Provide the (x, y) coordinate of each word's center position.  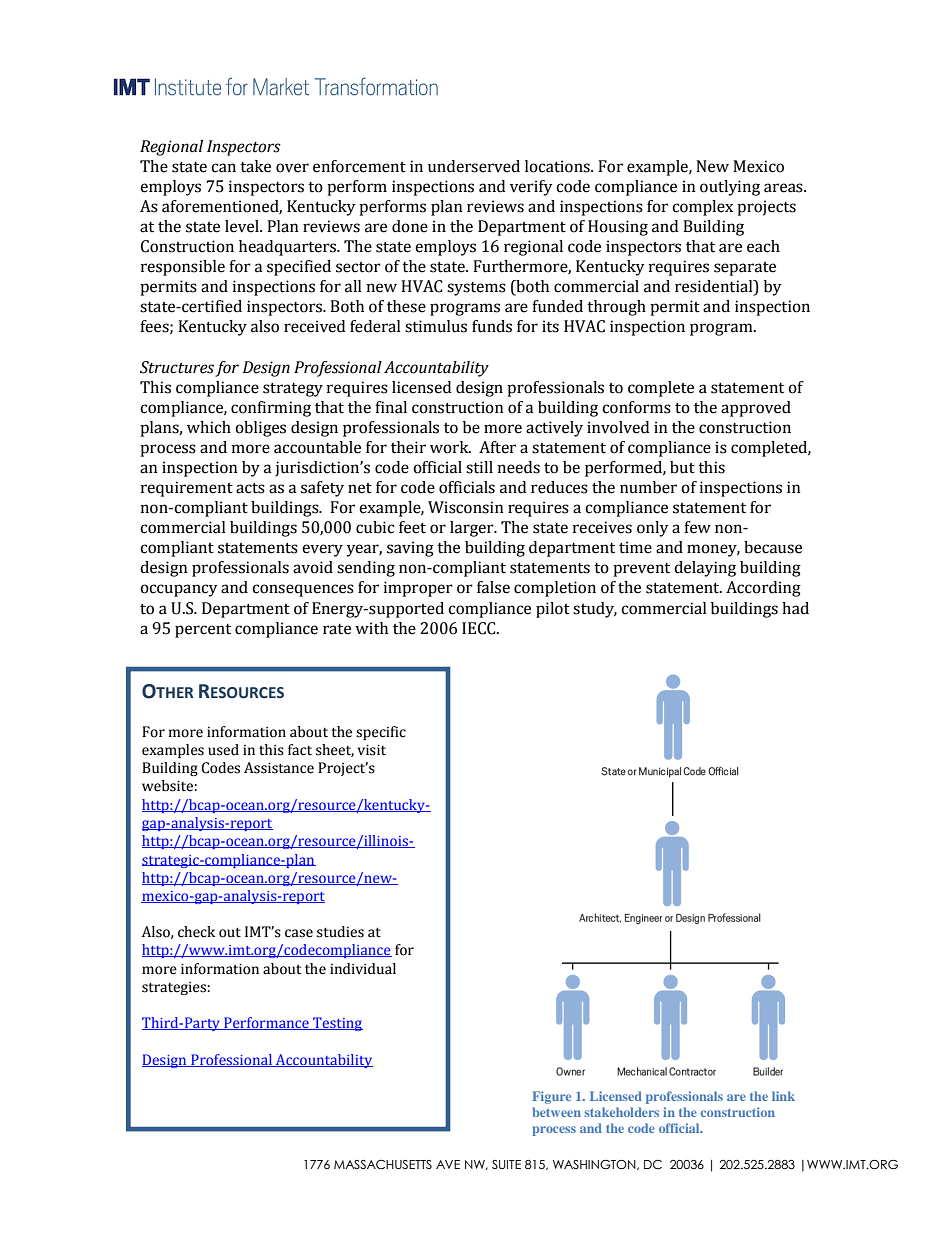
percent (203, 631)
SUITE (506, 1164)
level (243, 226)
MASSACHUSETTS (383, 1164)
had (795, 608)
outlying (730, 188)
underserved (474, 166)
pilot (553, 610)
